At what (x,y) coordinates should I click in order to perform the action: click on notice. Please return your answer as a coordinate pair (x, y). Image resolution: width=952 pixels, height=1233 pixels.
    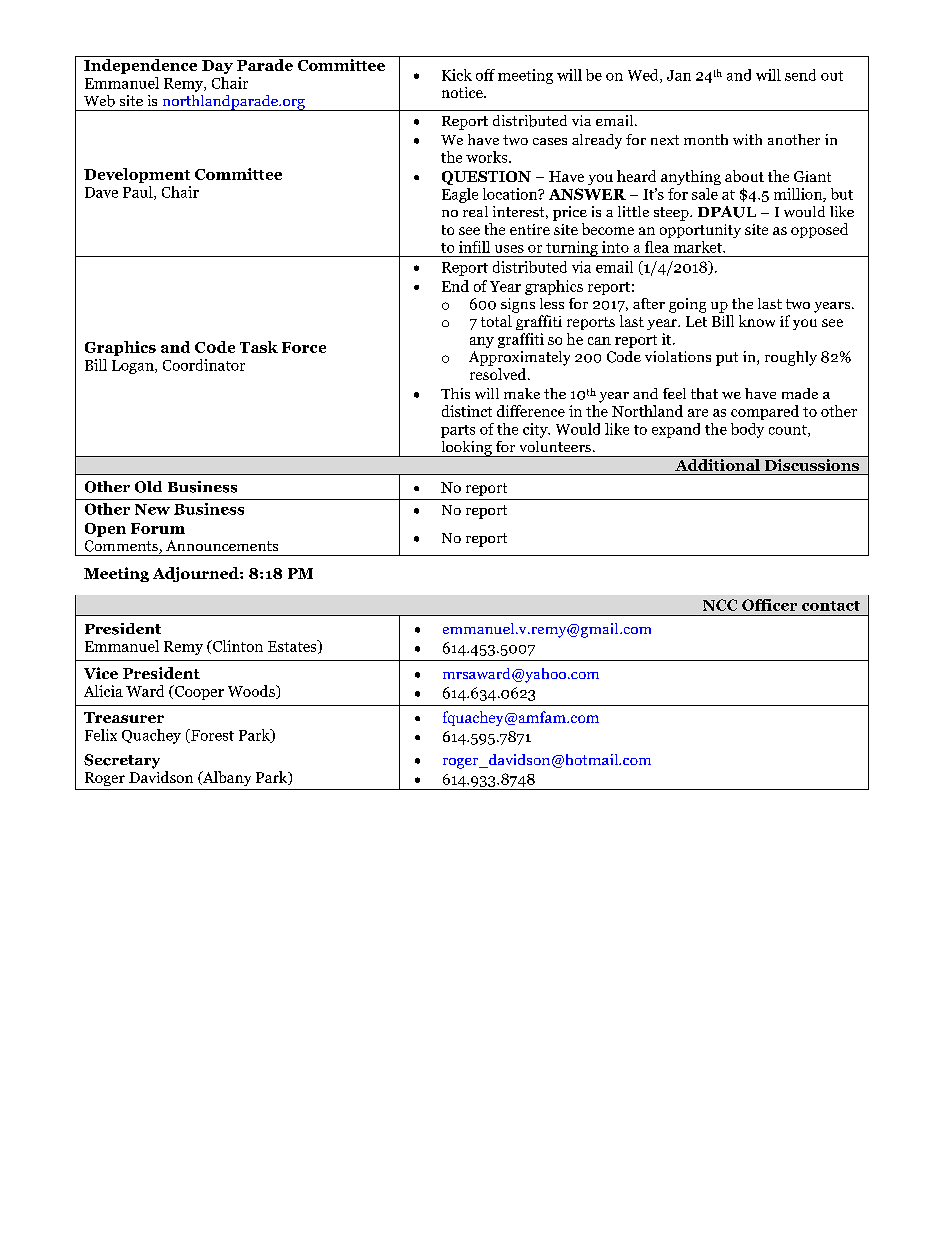
    Looking at the image, I should click on (463, 92).
